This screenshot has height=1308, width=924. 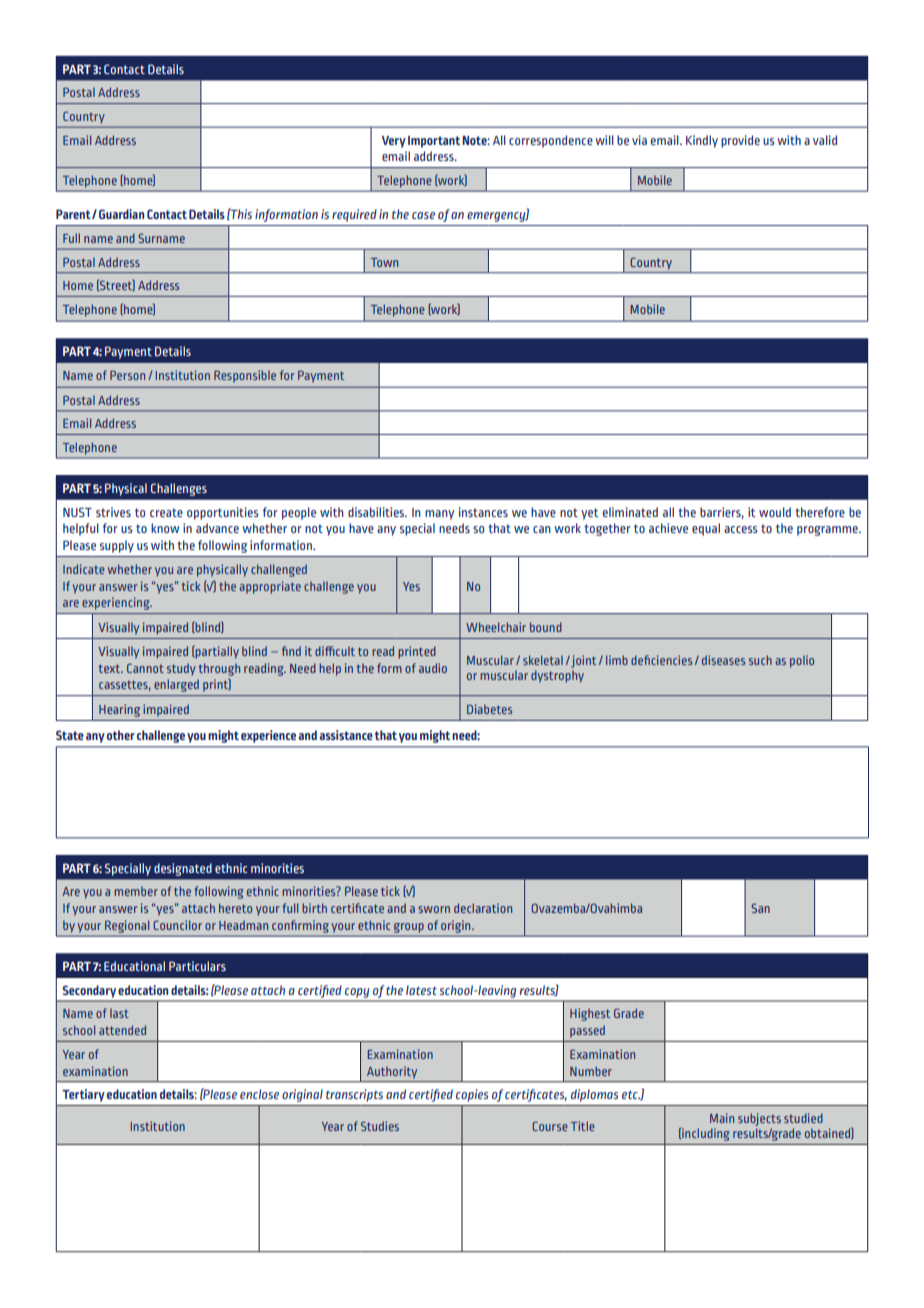 I want to click on San, so click(x=760, y=908).
